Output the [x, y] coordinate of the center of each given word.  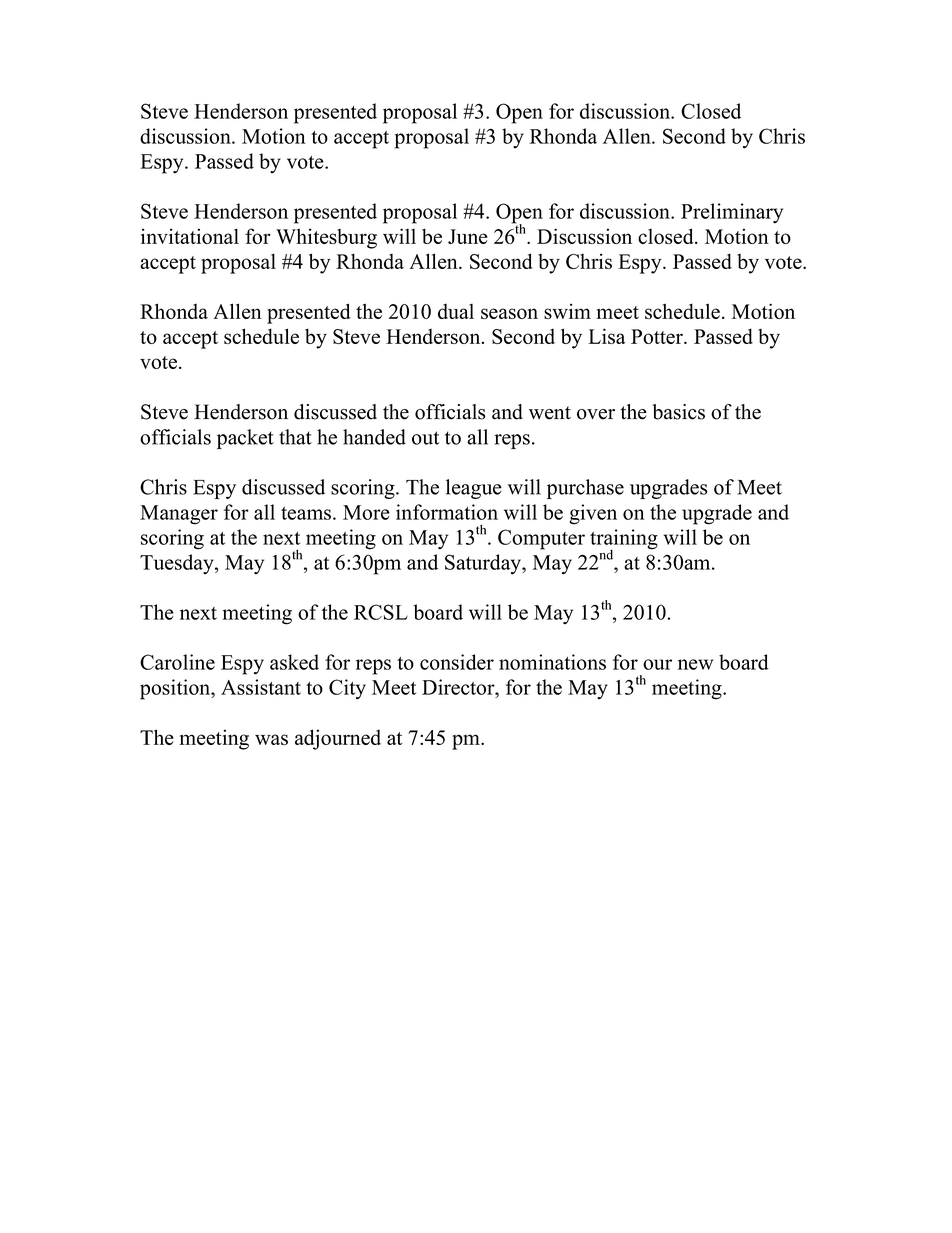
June [468, 236]
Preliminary [732, 213]
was [271, 739]
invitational [190, 236]
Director [459, 687]
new [695, 664]
